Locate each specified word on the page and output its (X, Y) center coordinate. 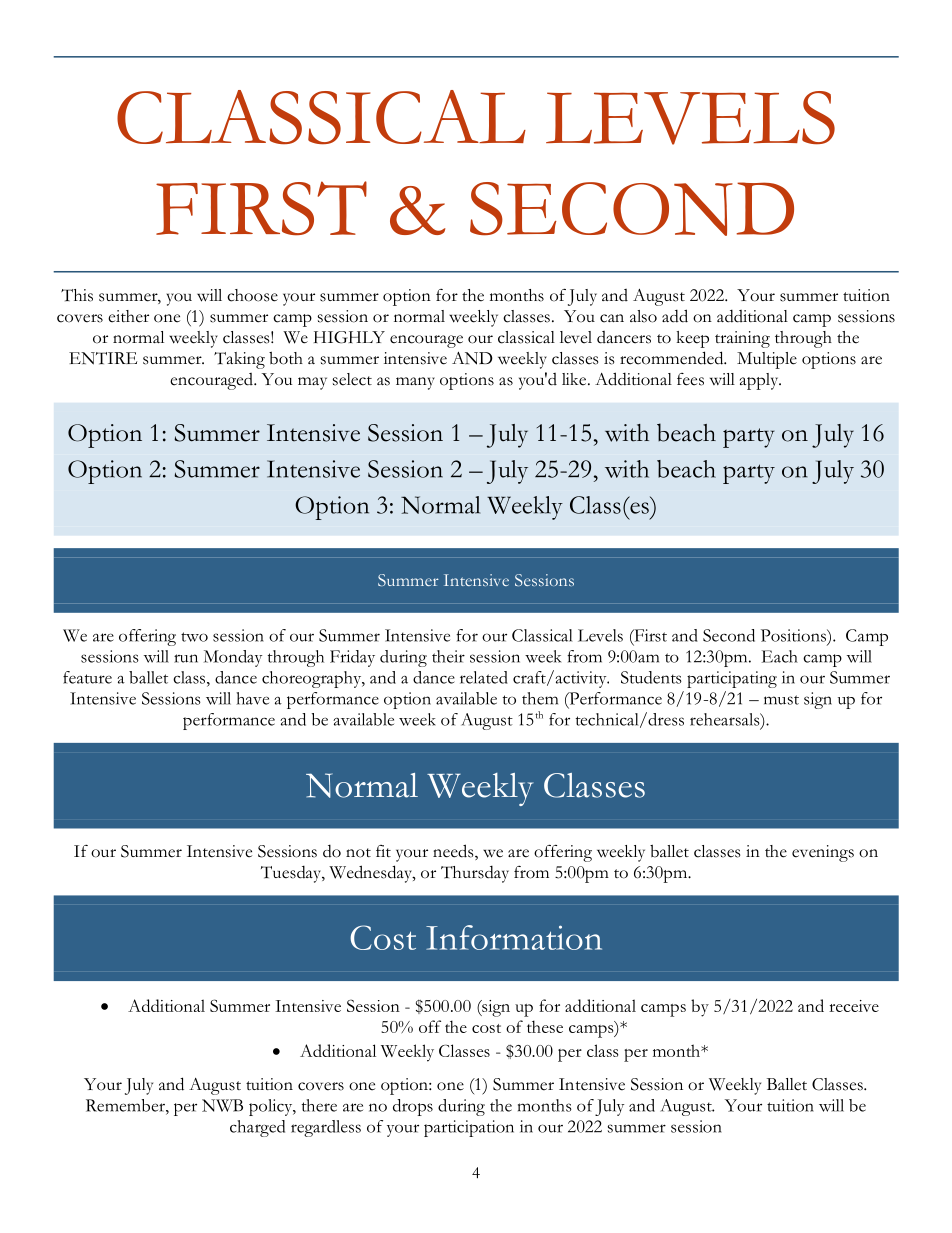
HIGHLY (349, 337)
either (128, 316)
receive (854, 1006)
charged (257, 1128)
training (742, 339)
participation (469, 1128)
